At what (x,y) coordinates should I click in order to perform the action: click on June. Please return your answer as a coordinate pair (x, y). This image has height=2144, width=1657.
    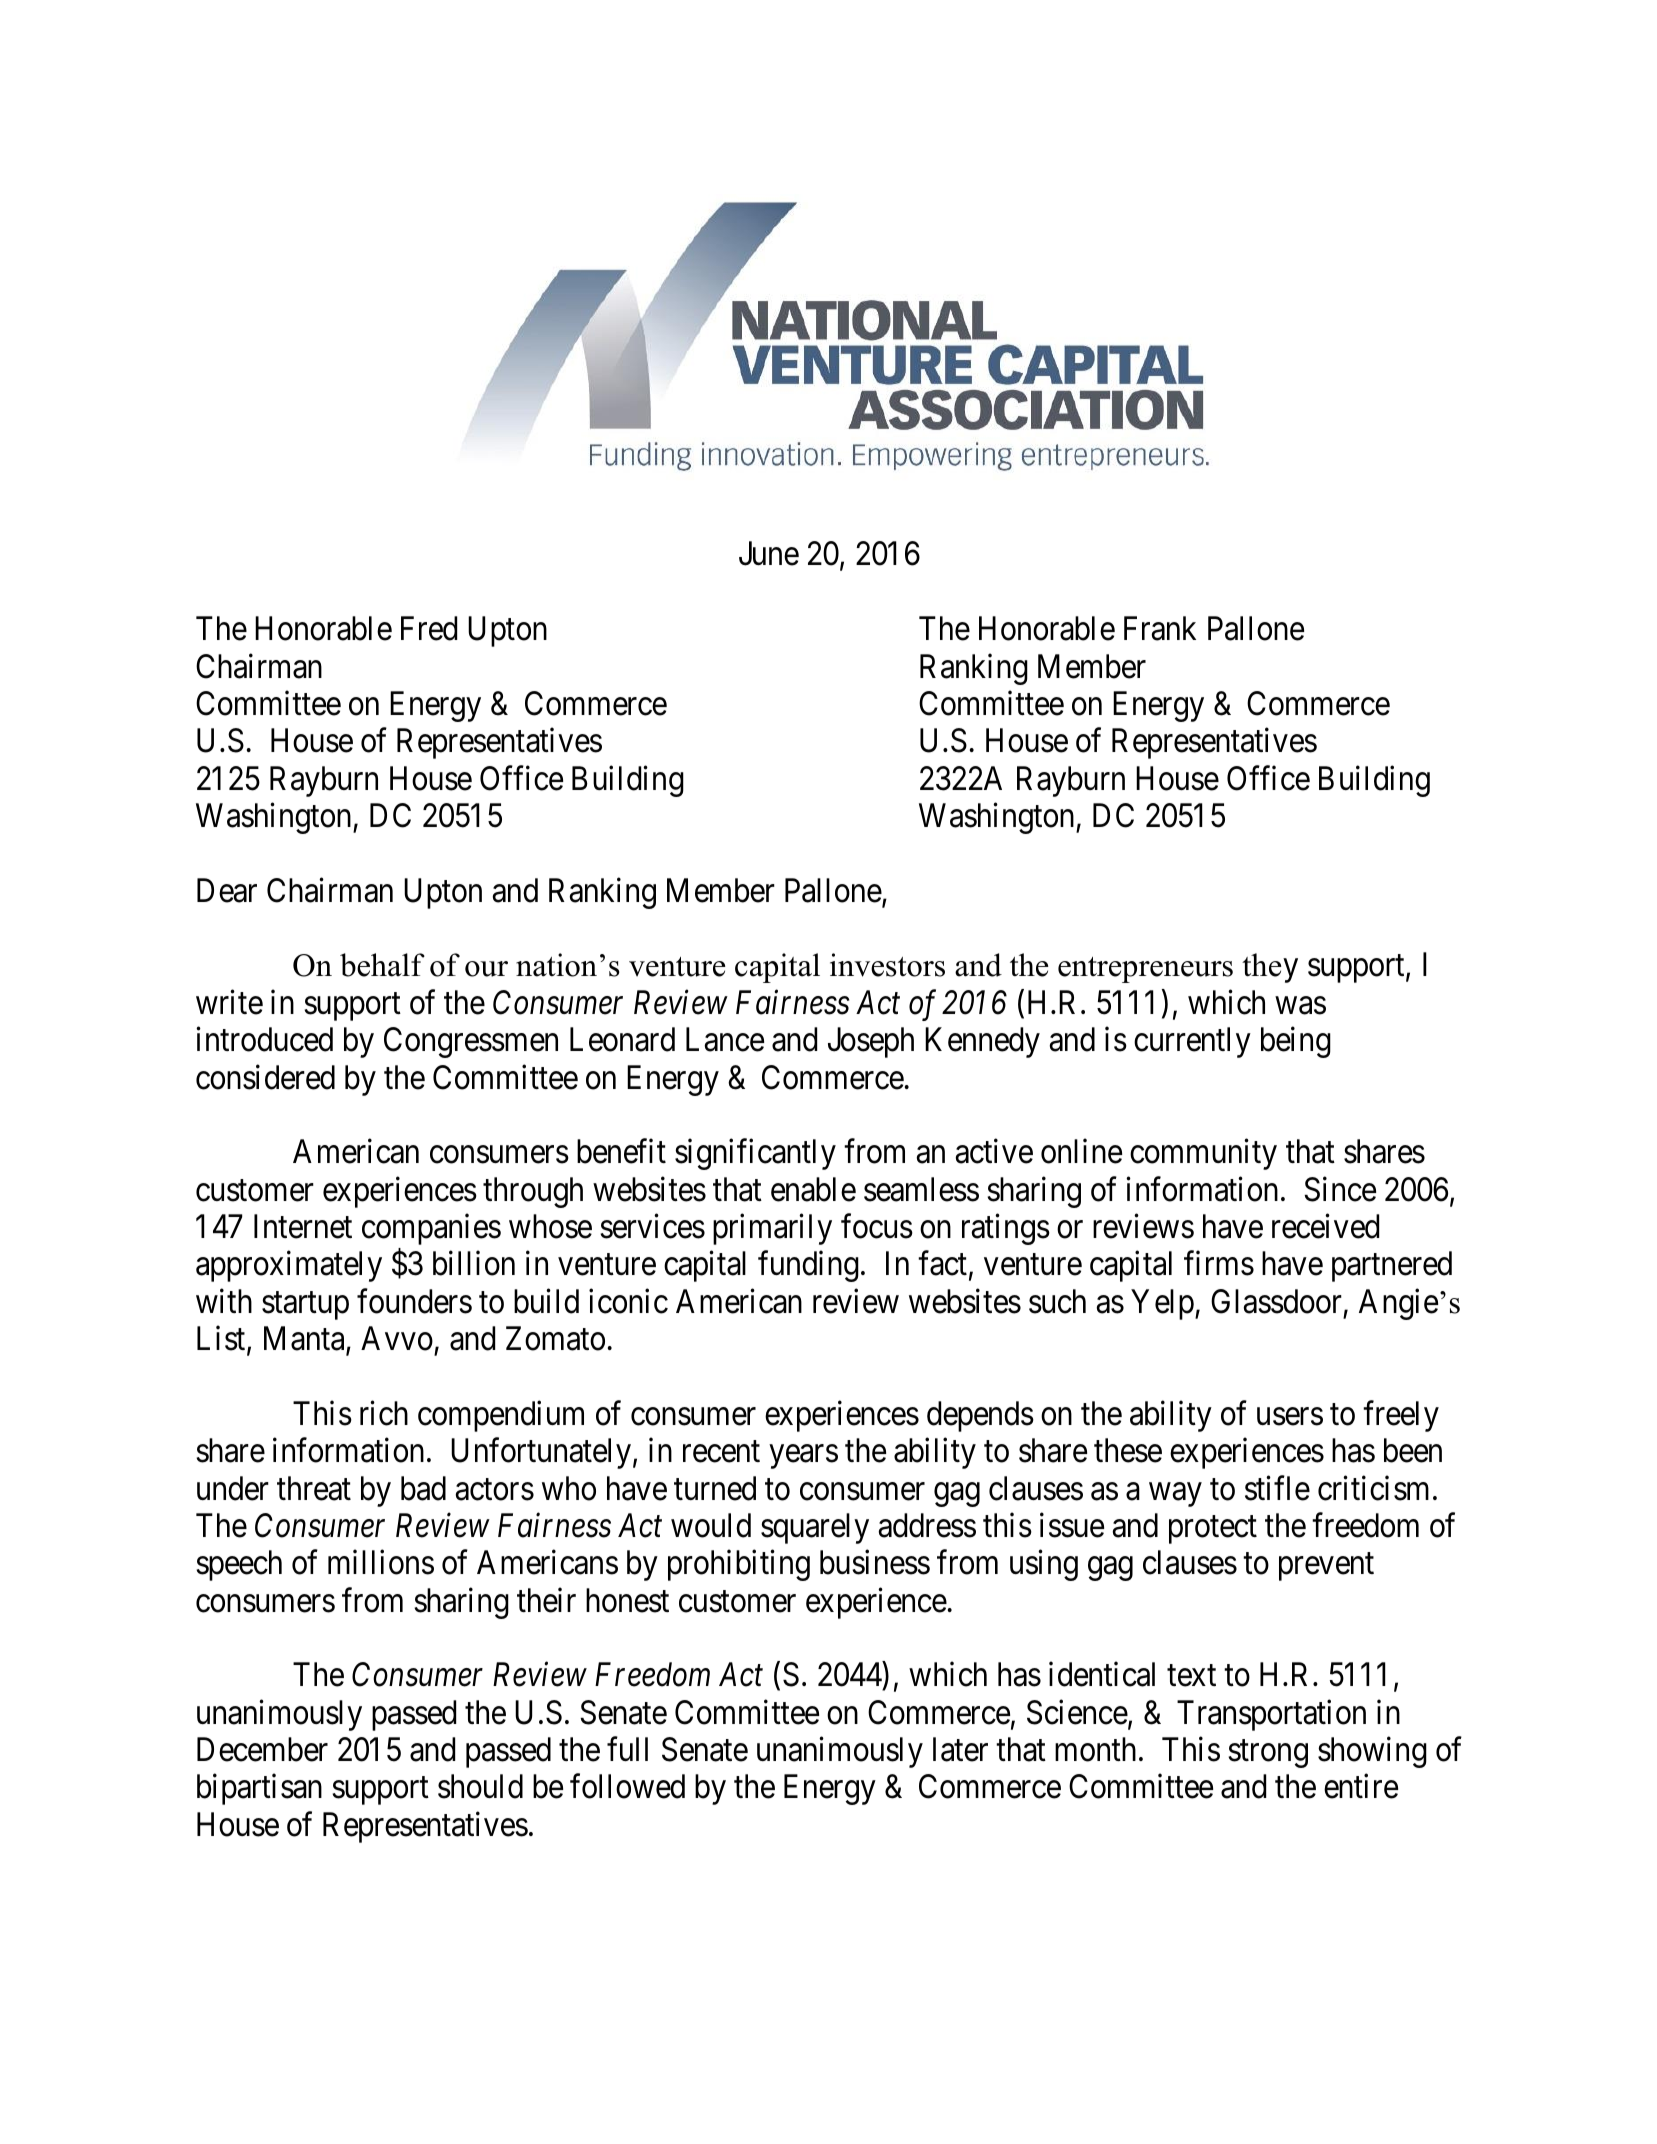
    Looking at the image, I should click on (769, 554).
